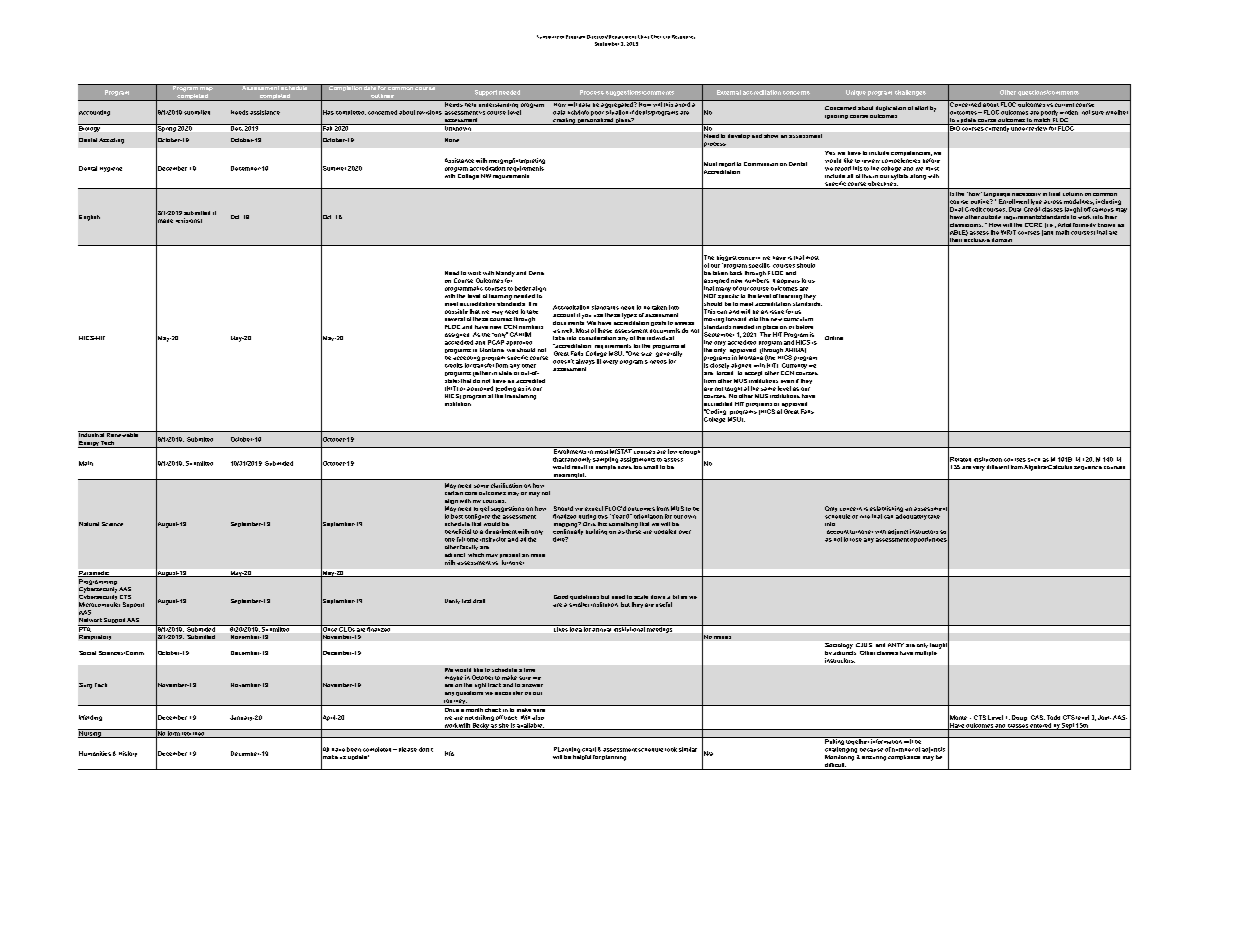 The width and height of the image is (1233, 952). What do you see at coordinates (910, 93) in the image?
I see `challenges` at bounding box center [910, 93].
